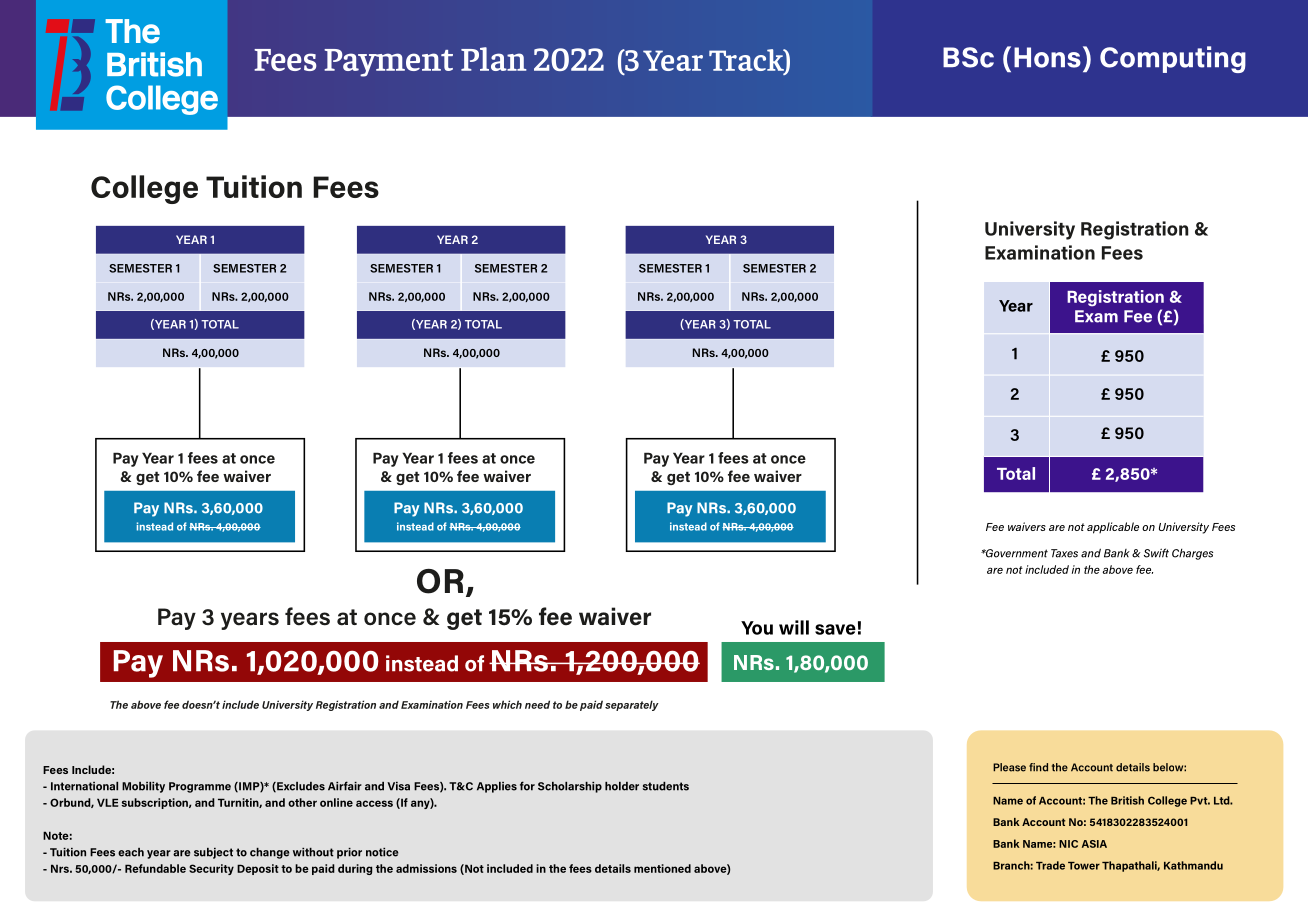 The image size is (1308, 924). What do you see at coordinates (1113, 528) in the page?
I see `applicable` at bounding box center [1113, 528].
